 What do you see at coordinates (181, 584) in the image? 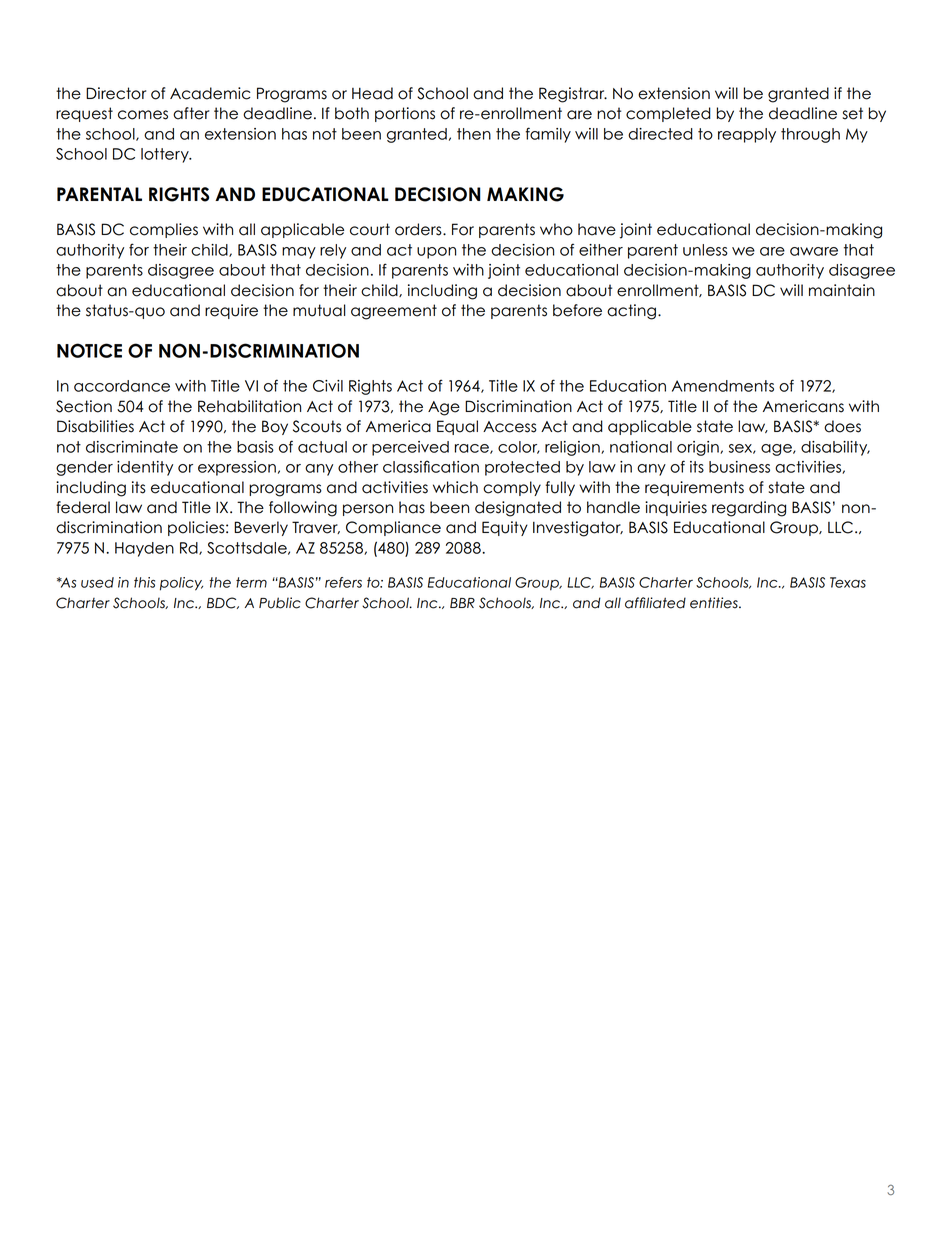
I see `policy` at bounding box center [181, 584].
